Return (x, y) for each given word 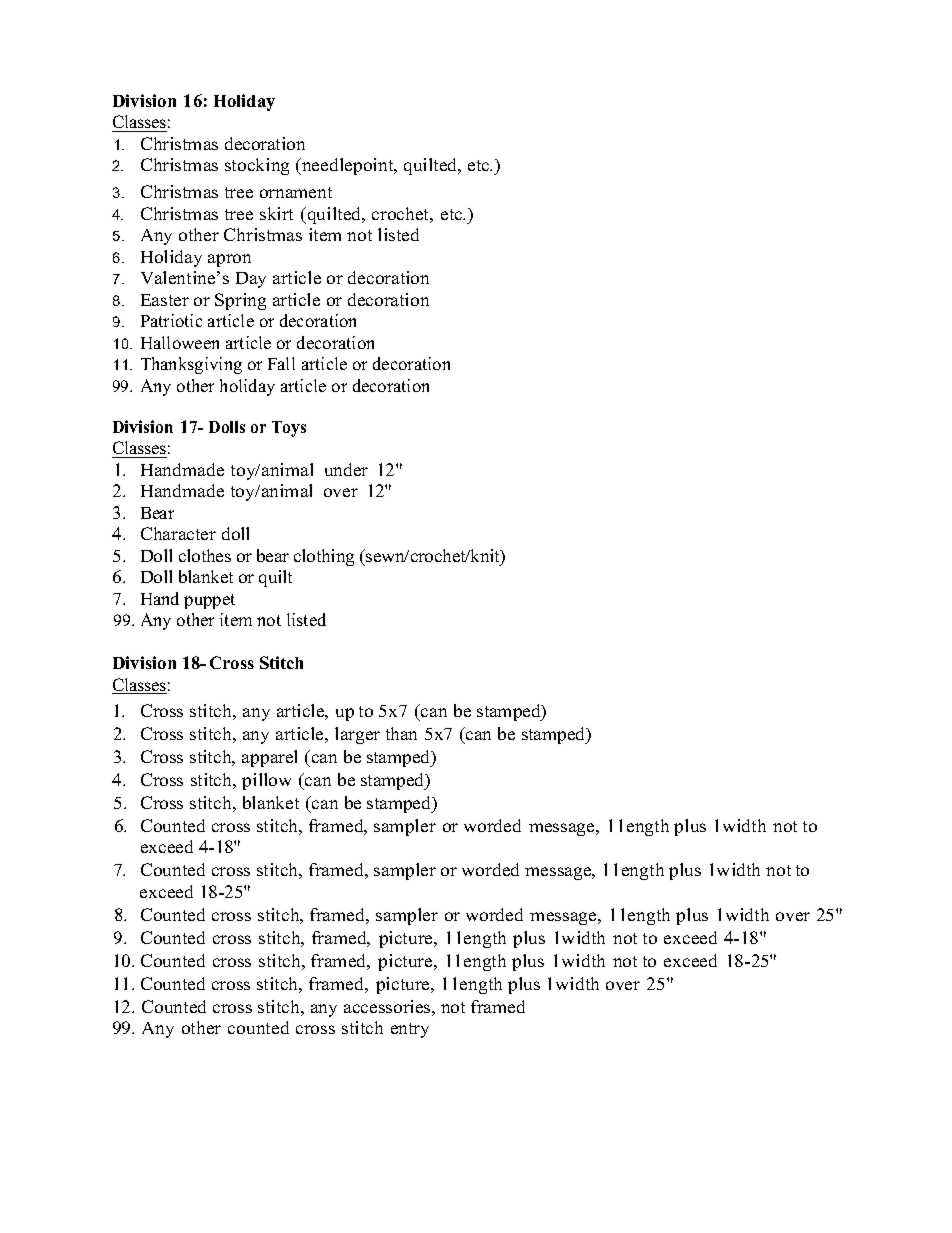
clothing (324, 557)
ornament (296, 192)
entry (410, 1030)
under (346, 469)
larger (357, 735)
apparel (269, 758)
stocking (257, 166)
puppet (209, 601)
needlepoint (348, 166)
